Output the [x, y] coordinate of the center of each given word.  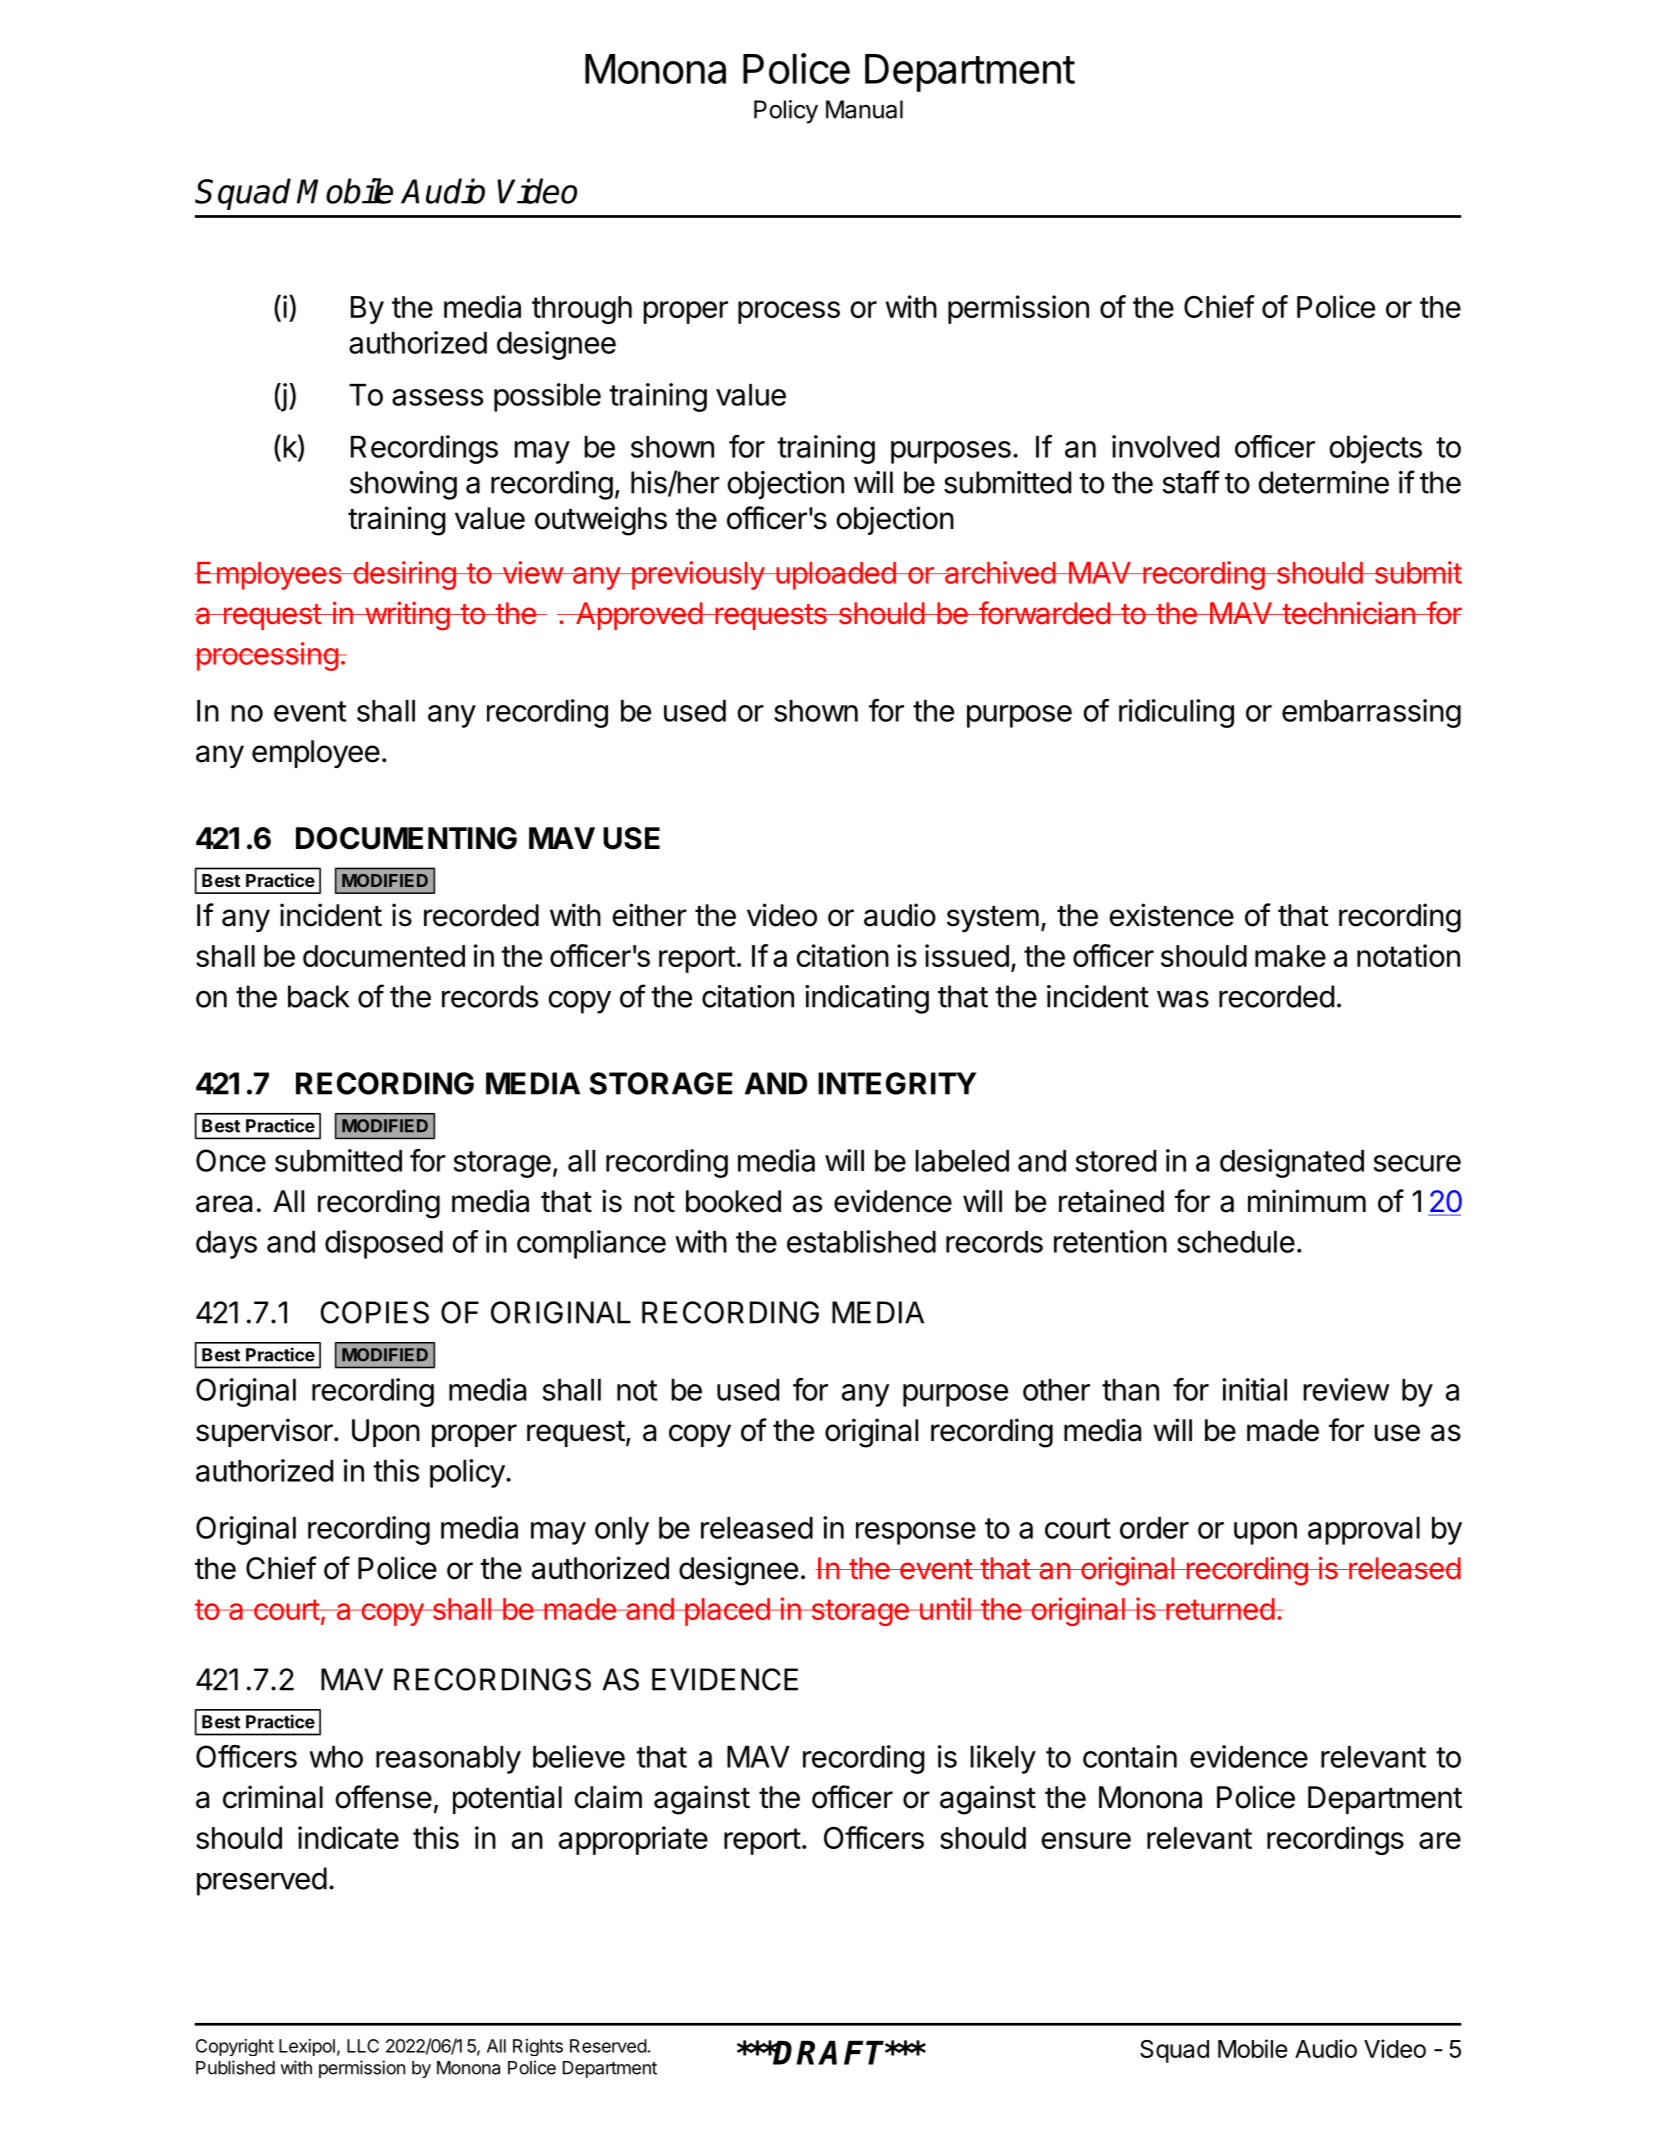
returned [1220, 1609]
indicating [867, 999]
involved [1165, 446]
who [336, 1757]
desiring [404, 575]
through [582, 310]
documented [384, 956]
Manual [864, 109]
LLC [363, 2046]
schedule [1236, 1242]
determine [1324, 482]
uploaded [835, 576]
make [1290, 956]
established [861, 1241]
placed [726, 1612]
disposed [384, 1244]
